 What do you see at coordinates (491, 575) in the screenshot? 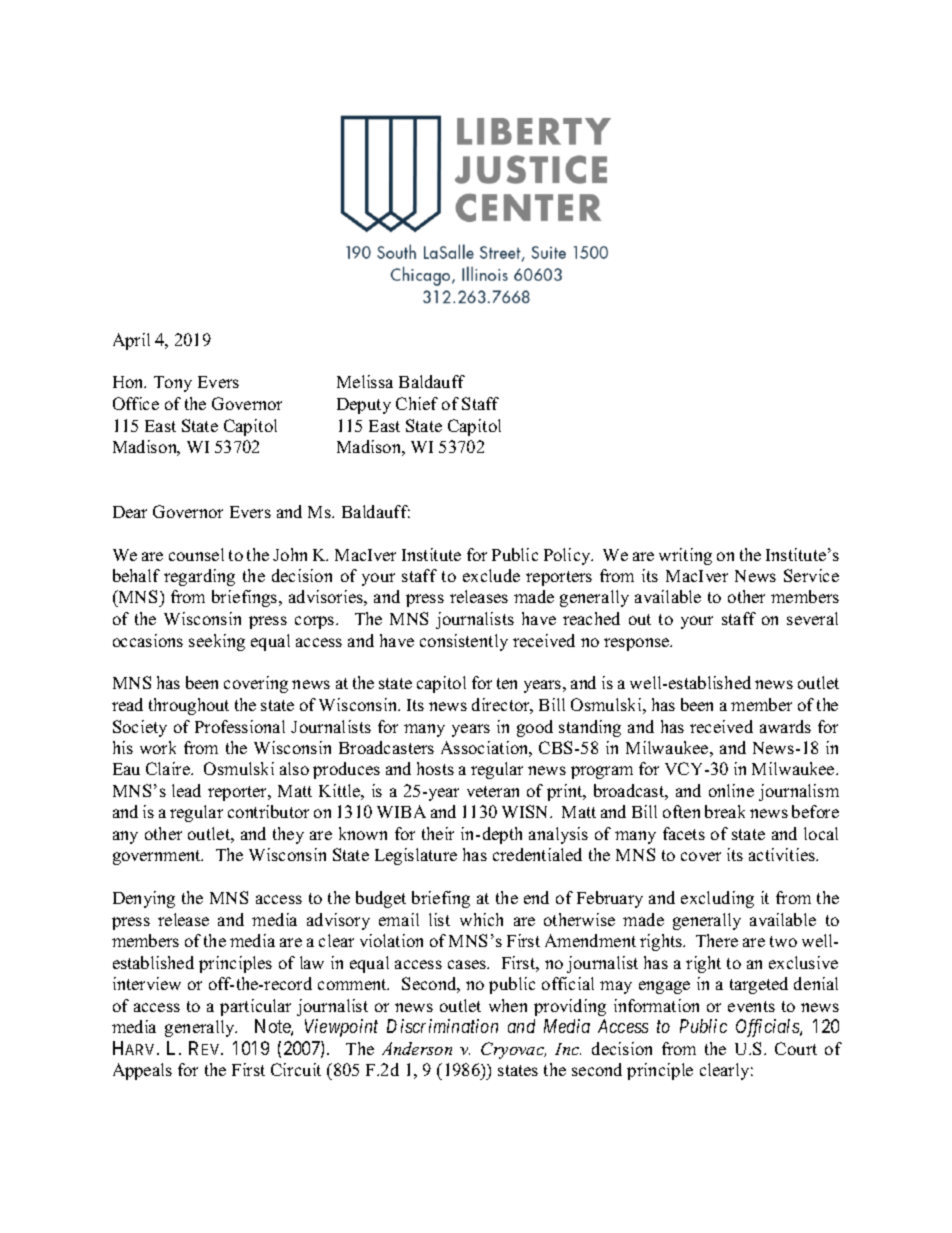
I see `exclude` at bounding box center [491, 575].
